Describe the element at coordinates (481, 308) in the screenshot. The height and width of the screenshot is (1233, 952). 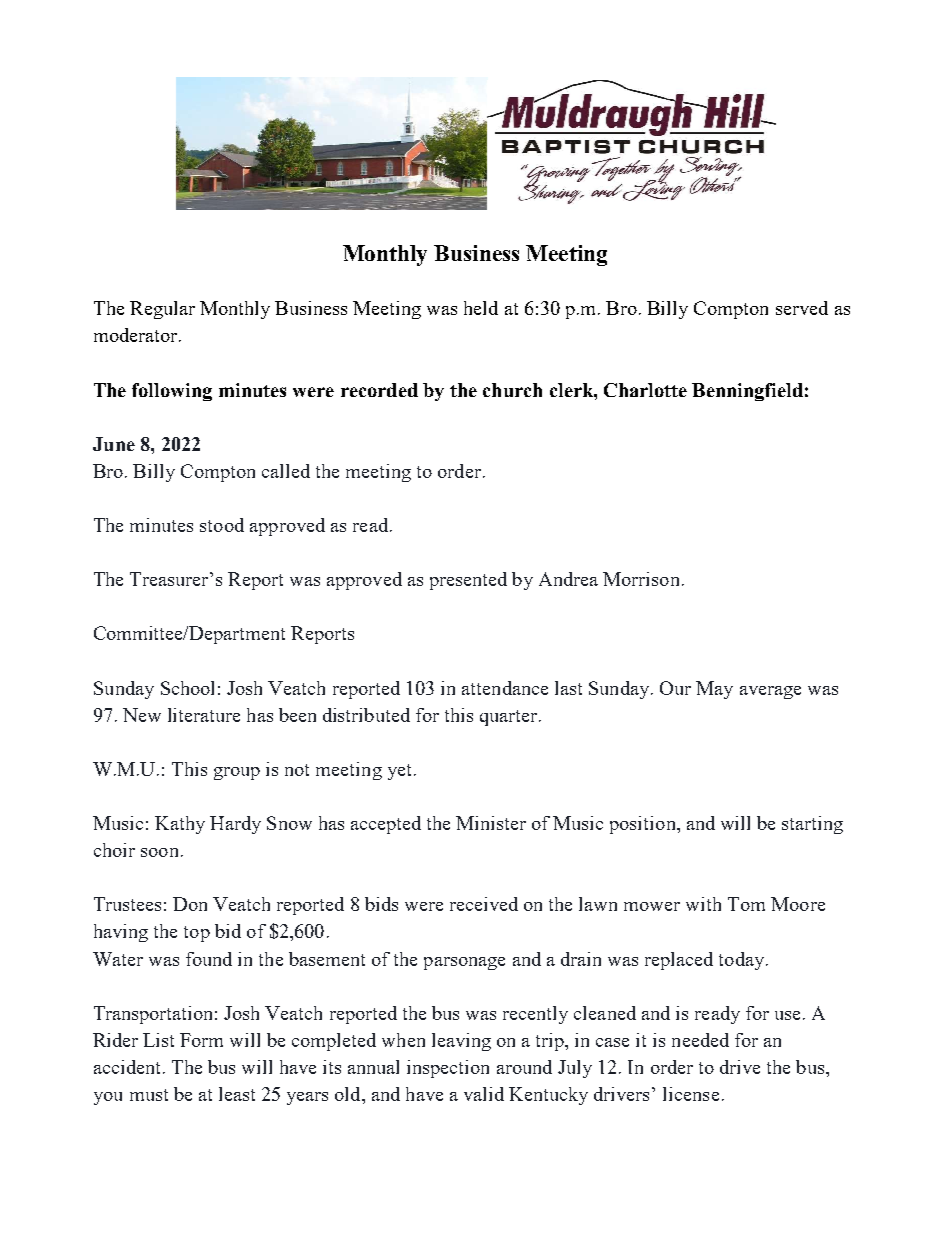
I see `held` at that location.
